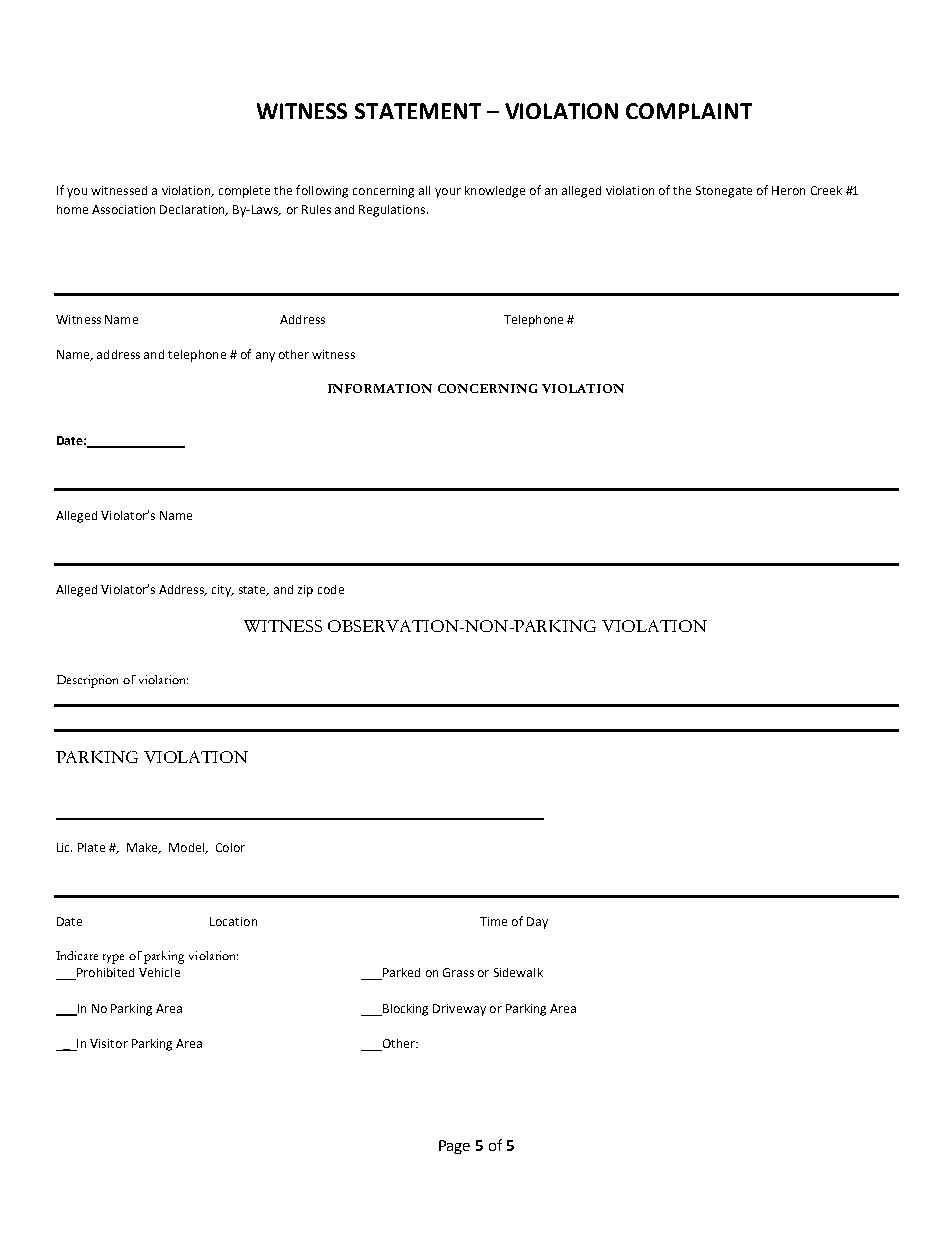  I want to click on city, so click(223, 591).
